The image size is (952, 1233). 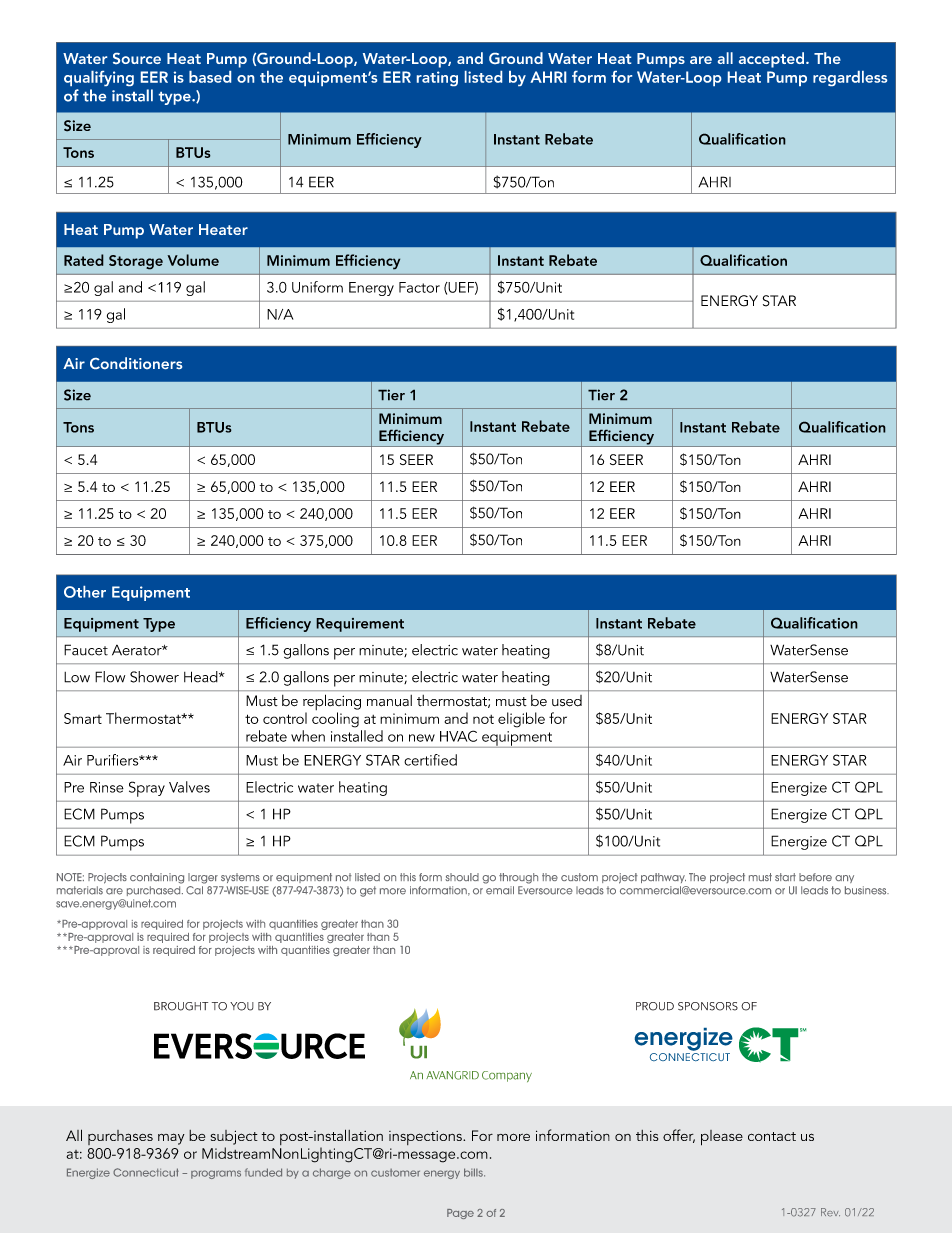 What do you see at coordinates (567, 700) in the page?
I see `used` at bounding box center [567, 700].
